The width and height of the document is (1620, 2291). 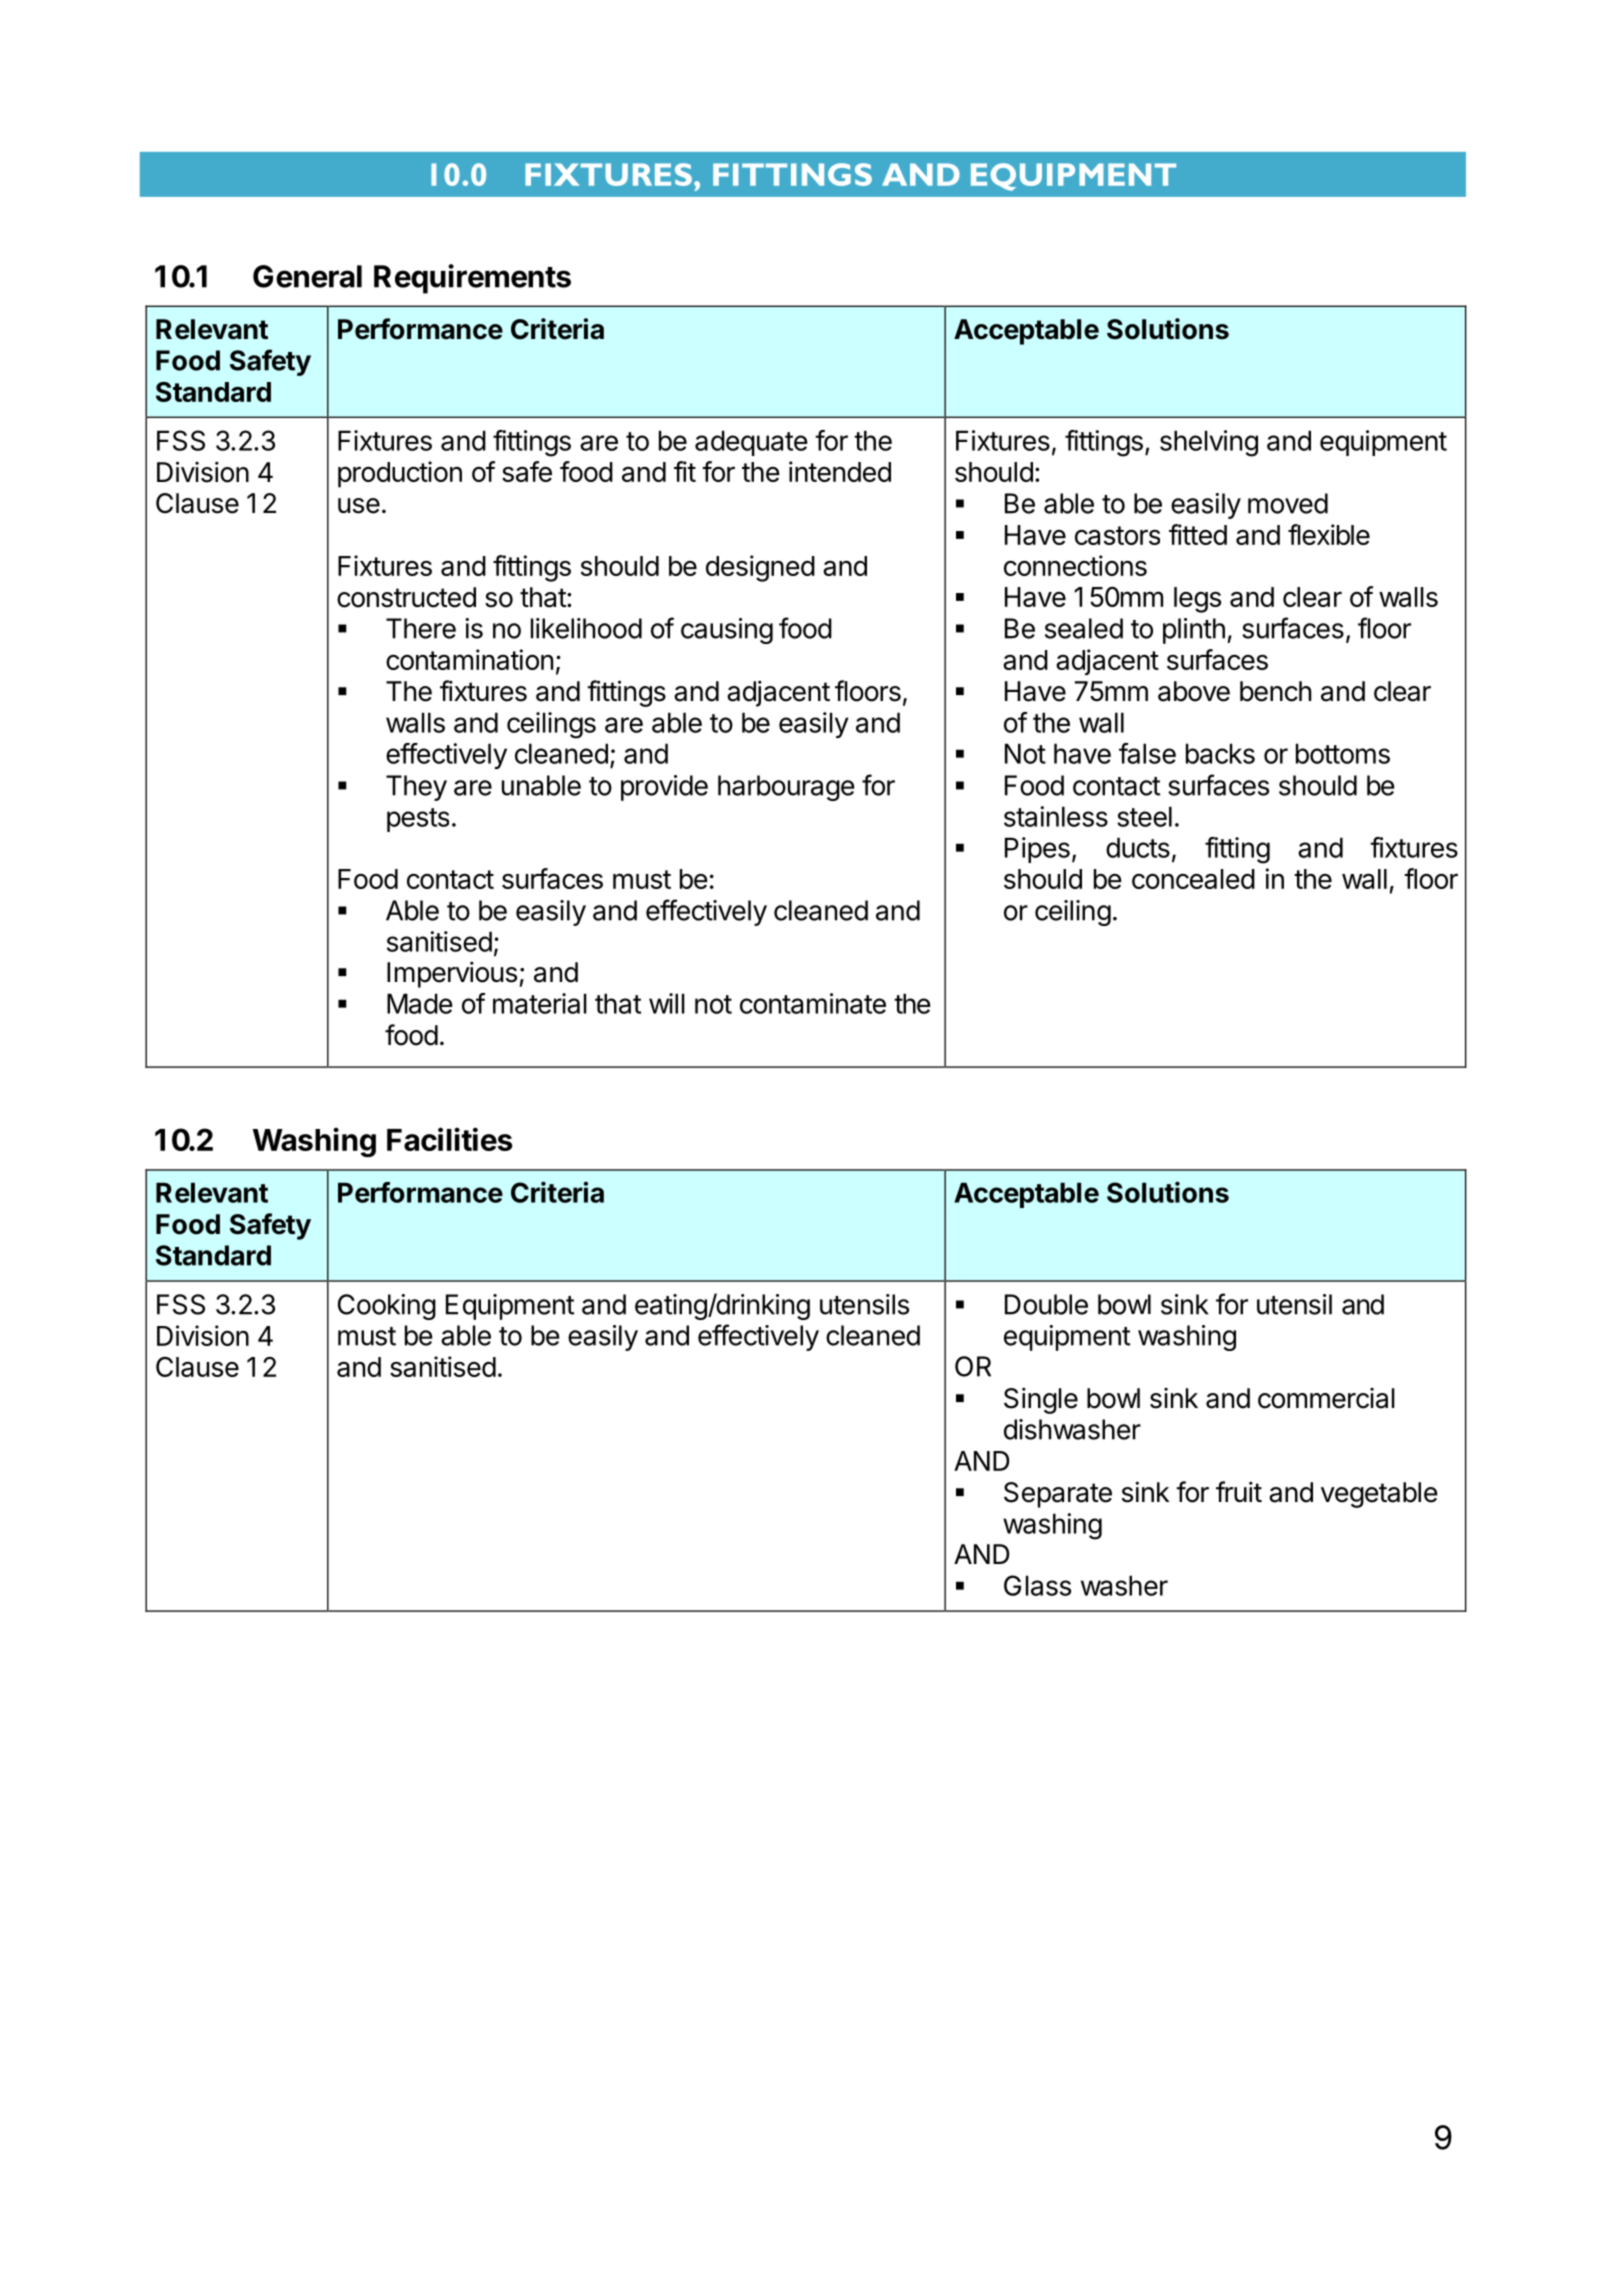 I want to click on Impervious, so click(x=452, y=974).
